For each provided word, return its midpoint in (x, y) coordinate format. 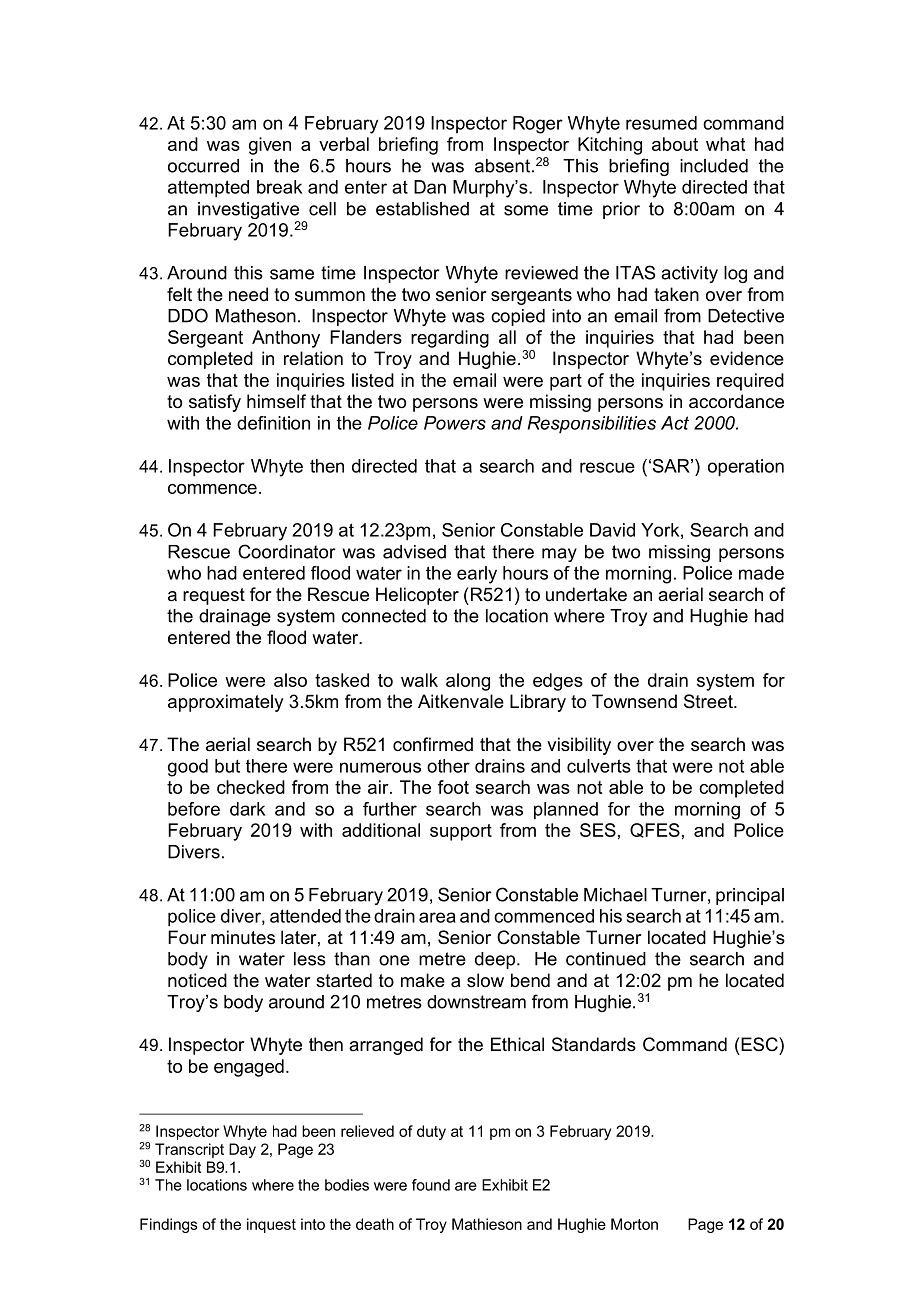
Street (709, 701)
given (270, 146)
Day (242, 1150)
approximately (225, 703)
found (431, 1185)
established (422, 209)
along (468, 682)
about (675, 144)
